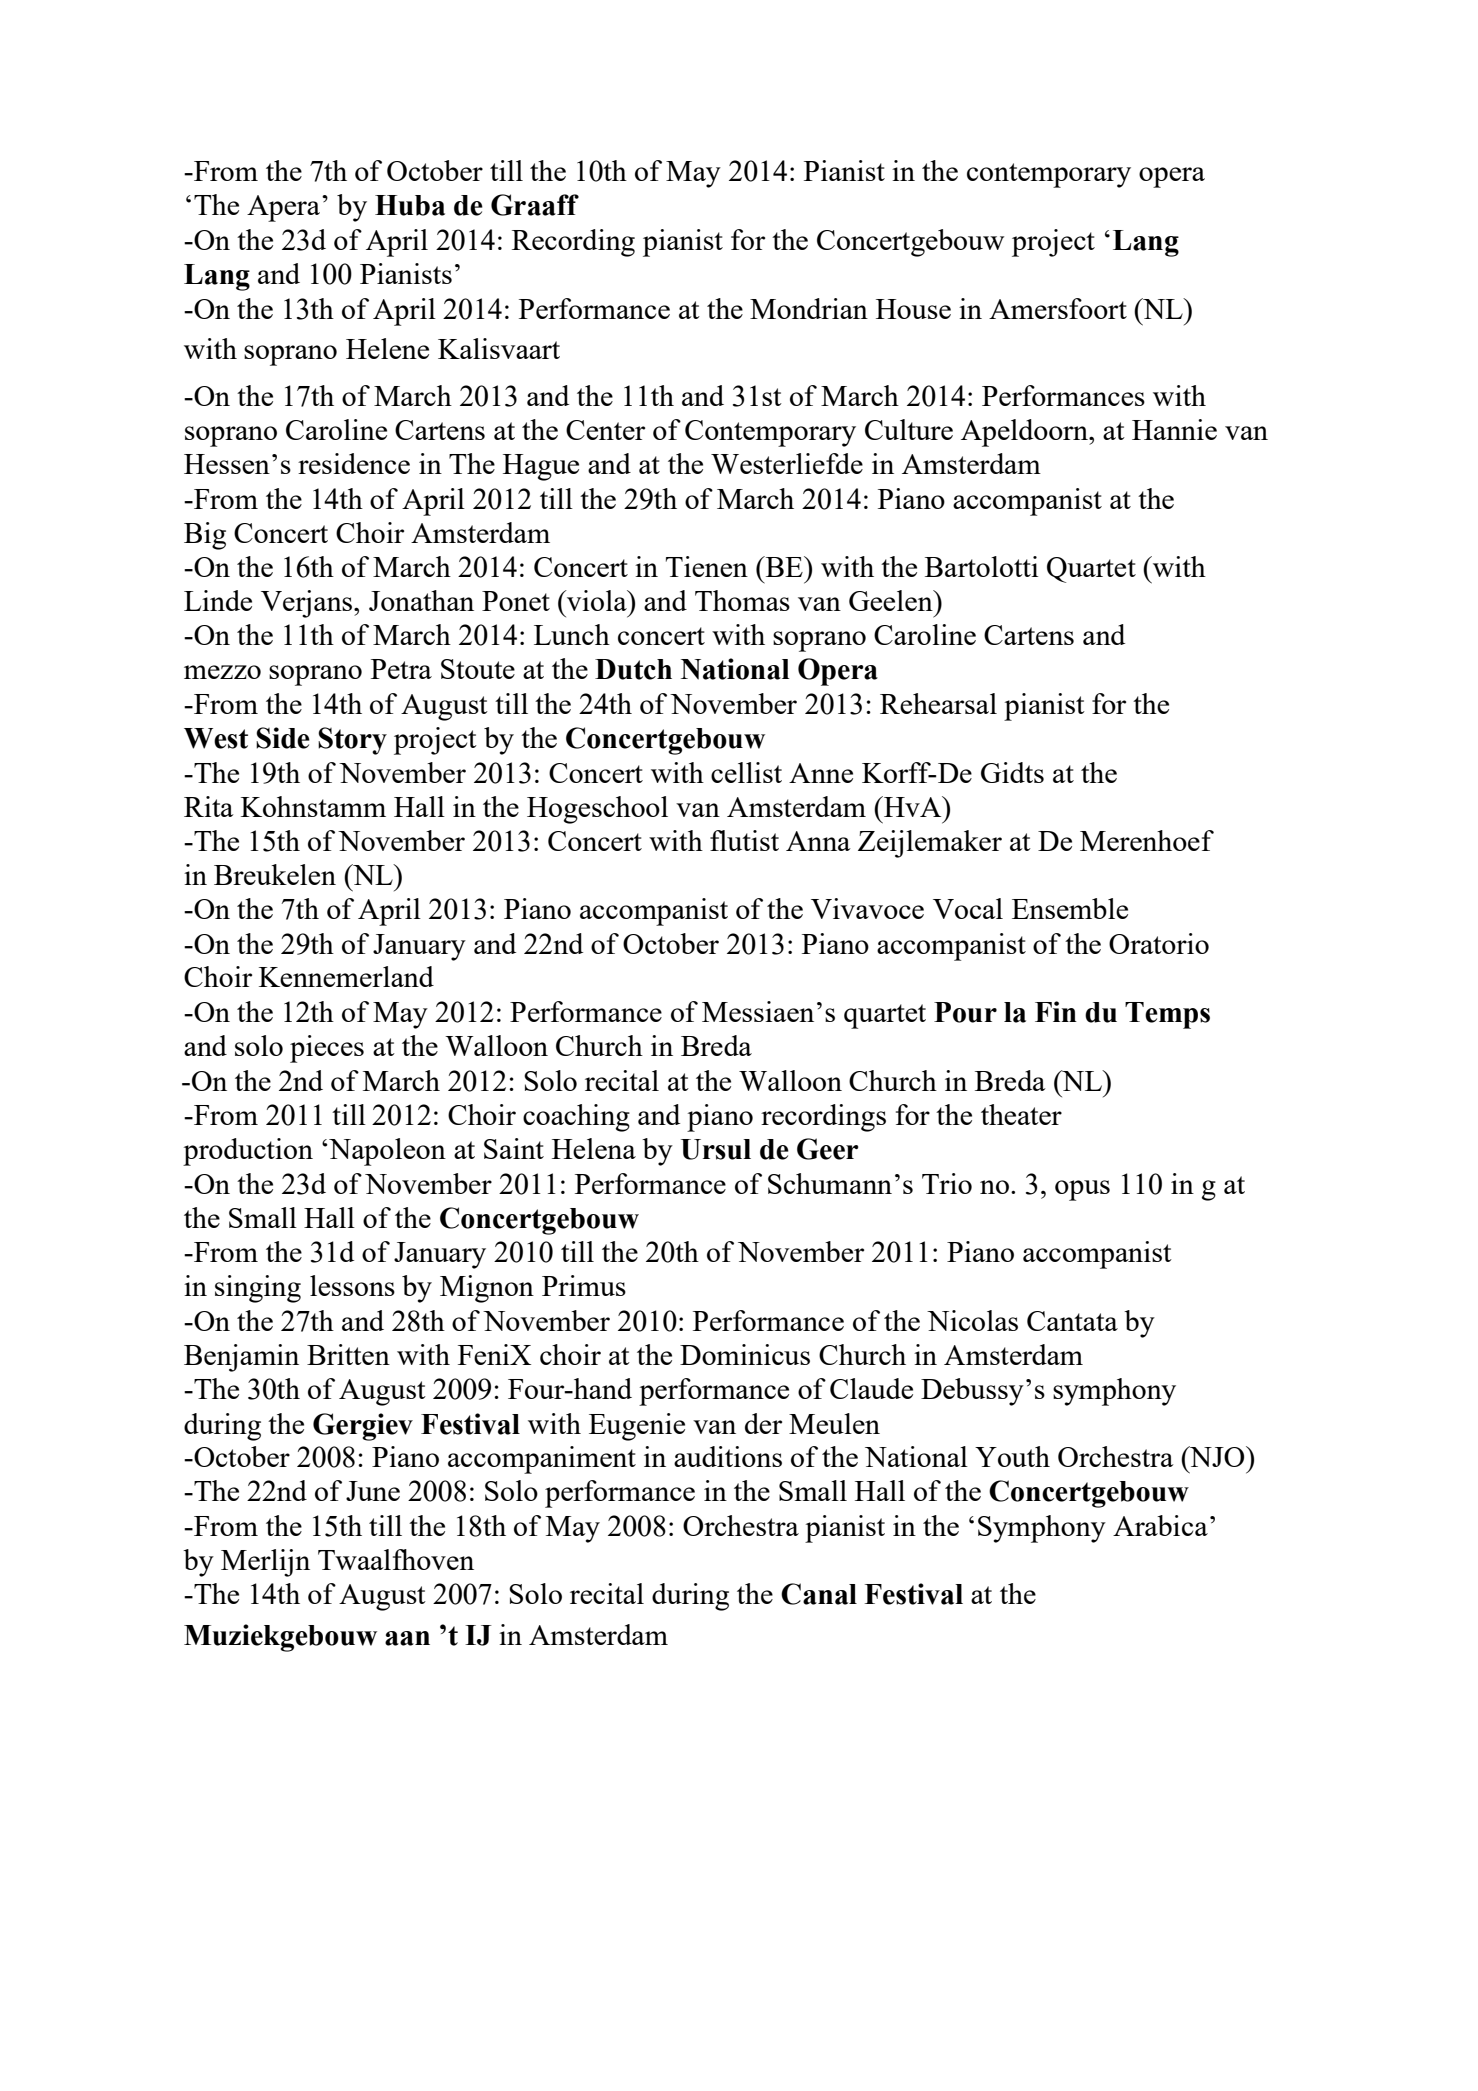 The width and height of the screenshot is (1478, 2091). Describe the element at coordinates (1070, 908) in the screenshot. I see `Ensemble` at that location.
